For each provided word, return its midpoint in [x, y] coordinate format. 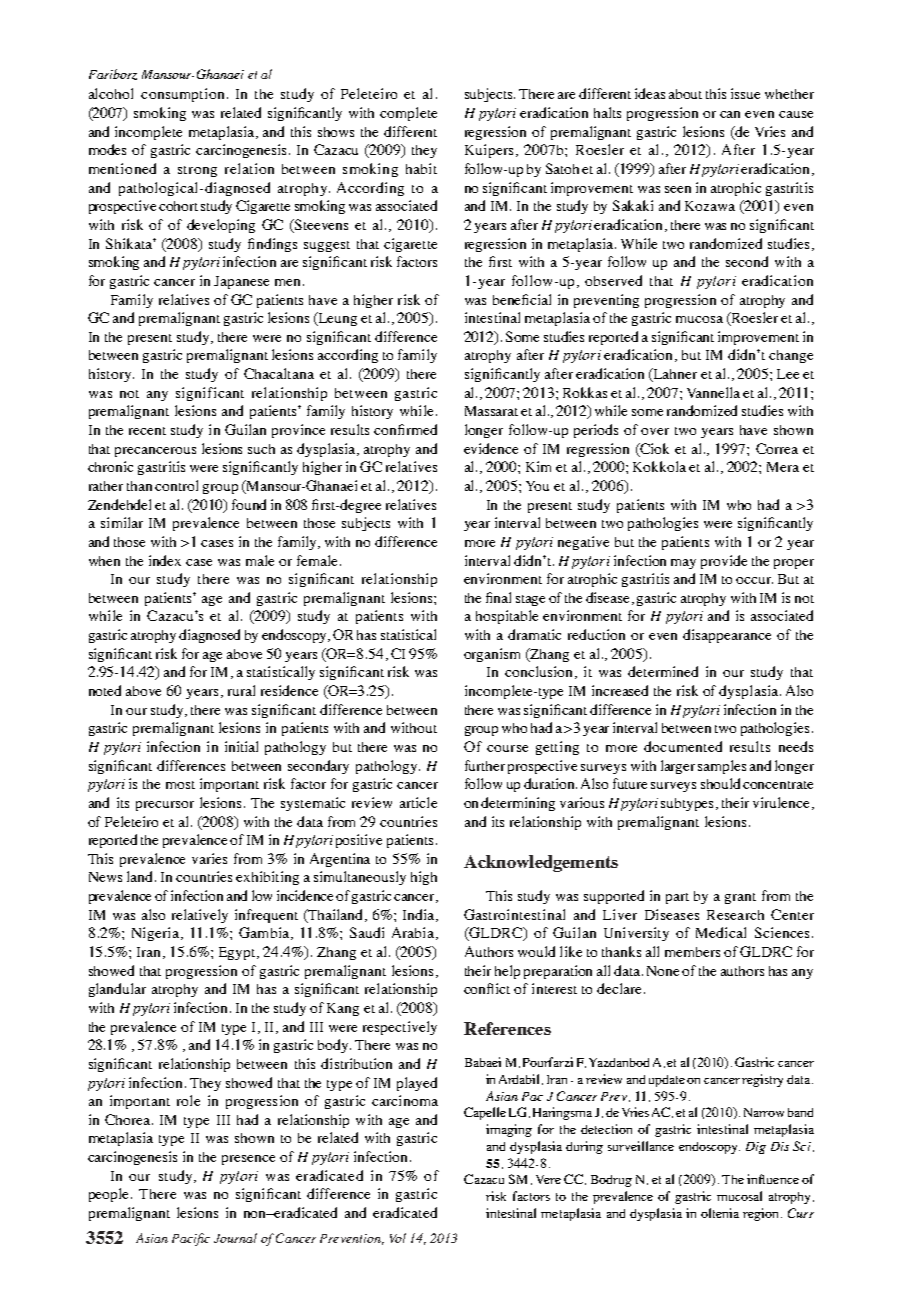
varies [209, 858]
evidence [491, 448]
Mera [783, 467]
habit [421, 168]
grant [740, 898]
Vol [398, 1238]
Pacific [191, 1239]
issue [745, 93]
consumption [182, 95]
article [418, 802]
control [176, 485]
